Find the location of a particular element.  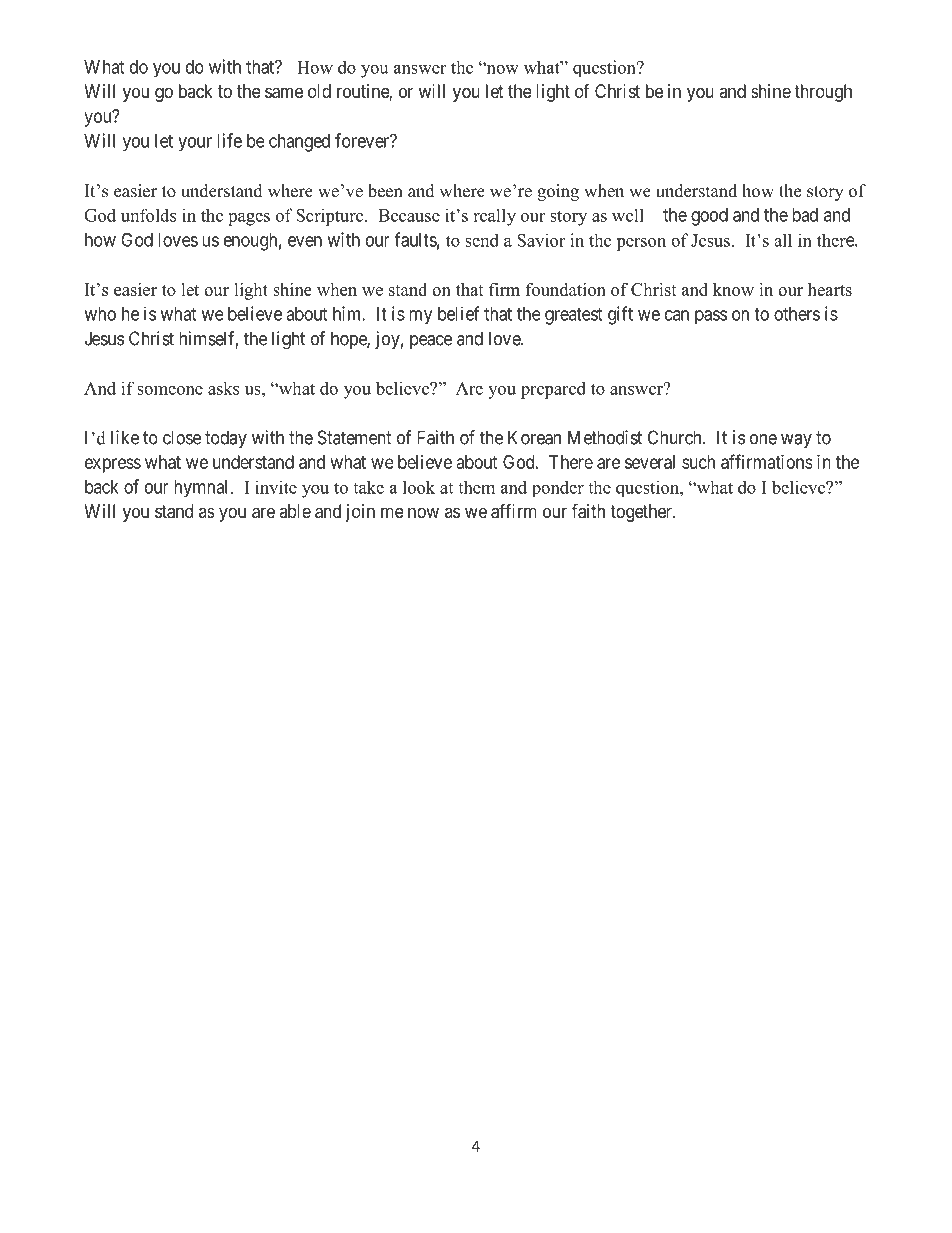

together is located at coordinates (642, 513).
